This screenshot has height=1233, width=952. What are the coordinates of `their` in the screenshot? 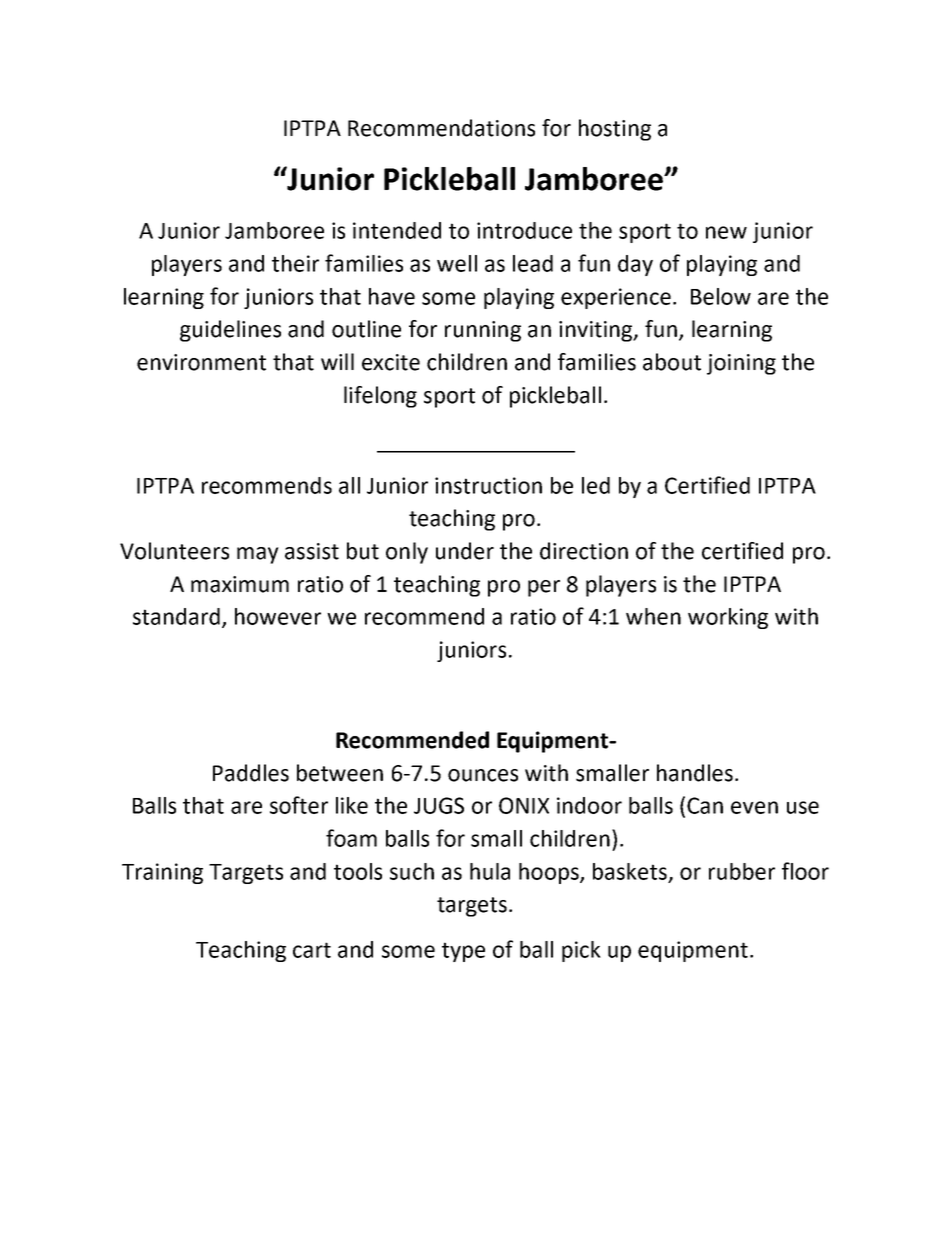 It's located at (295, 263).
